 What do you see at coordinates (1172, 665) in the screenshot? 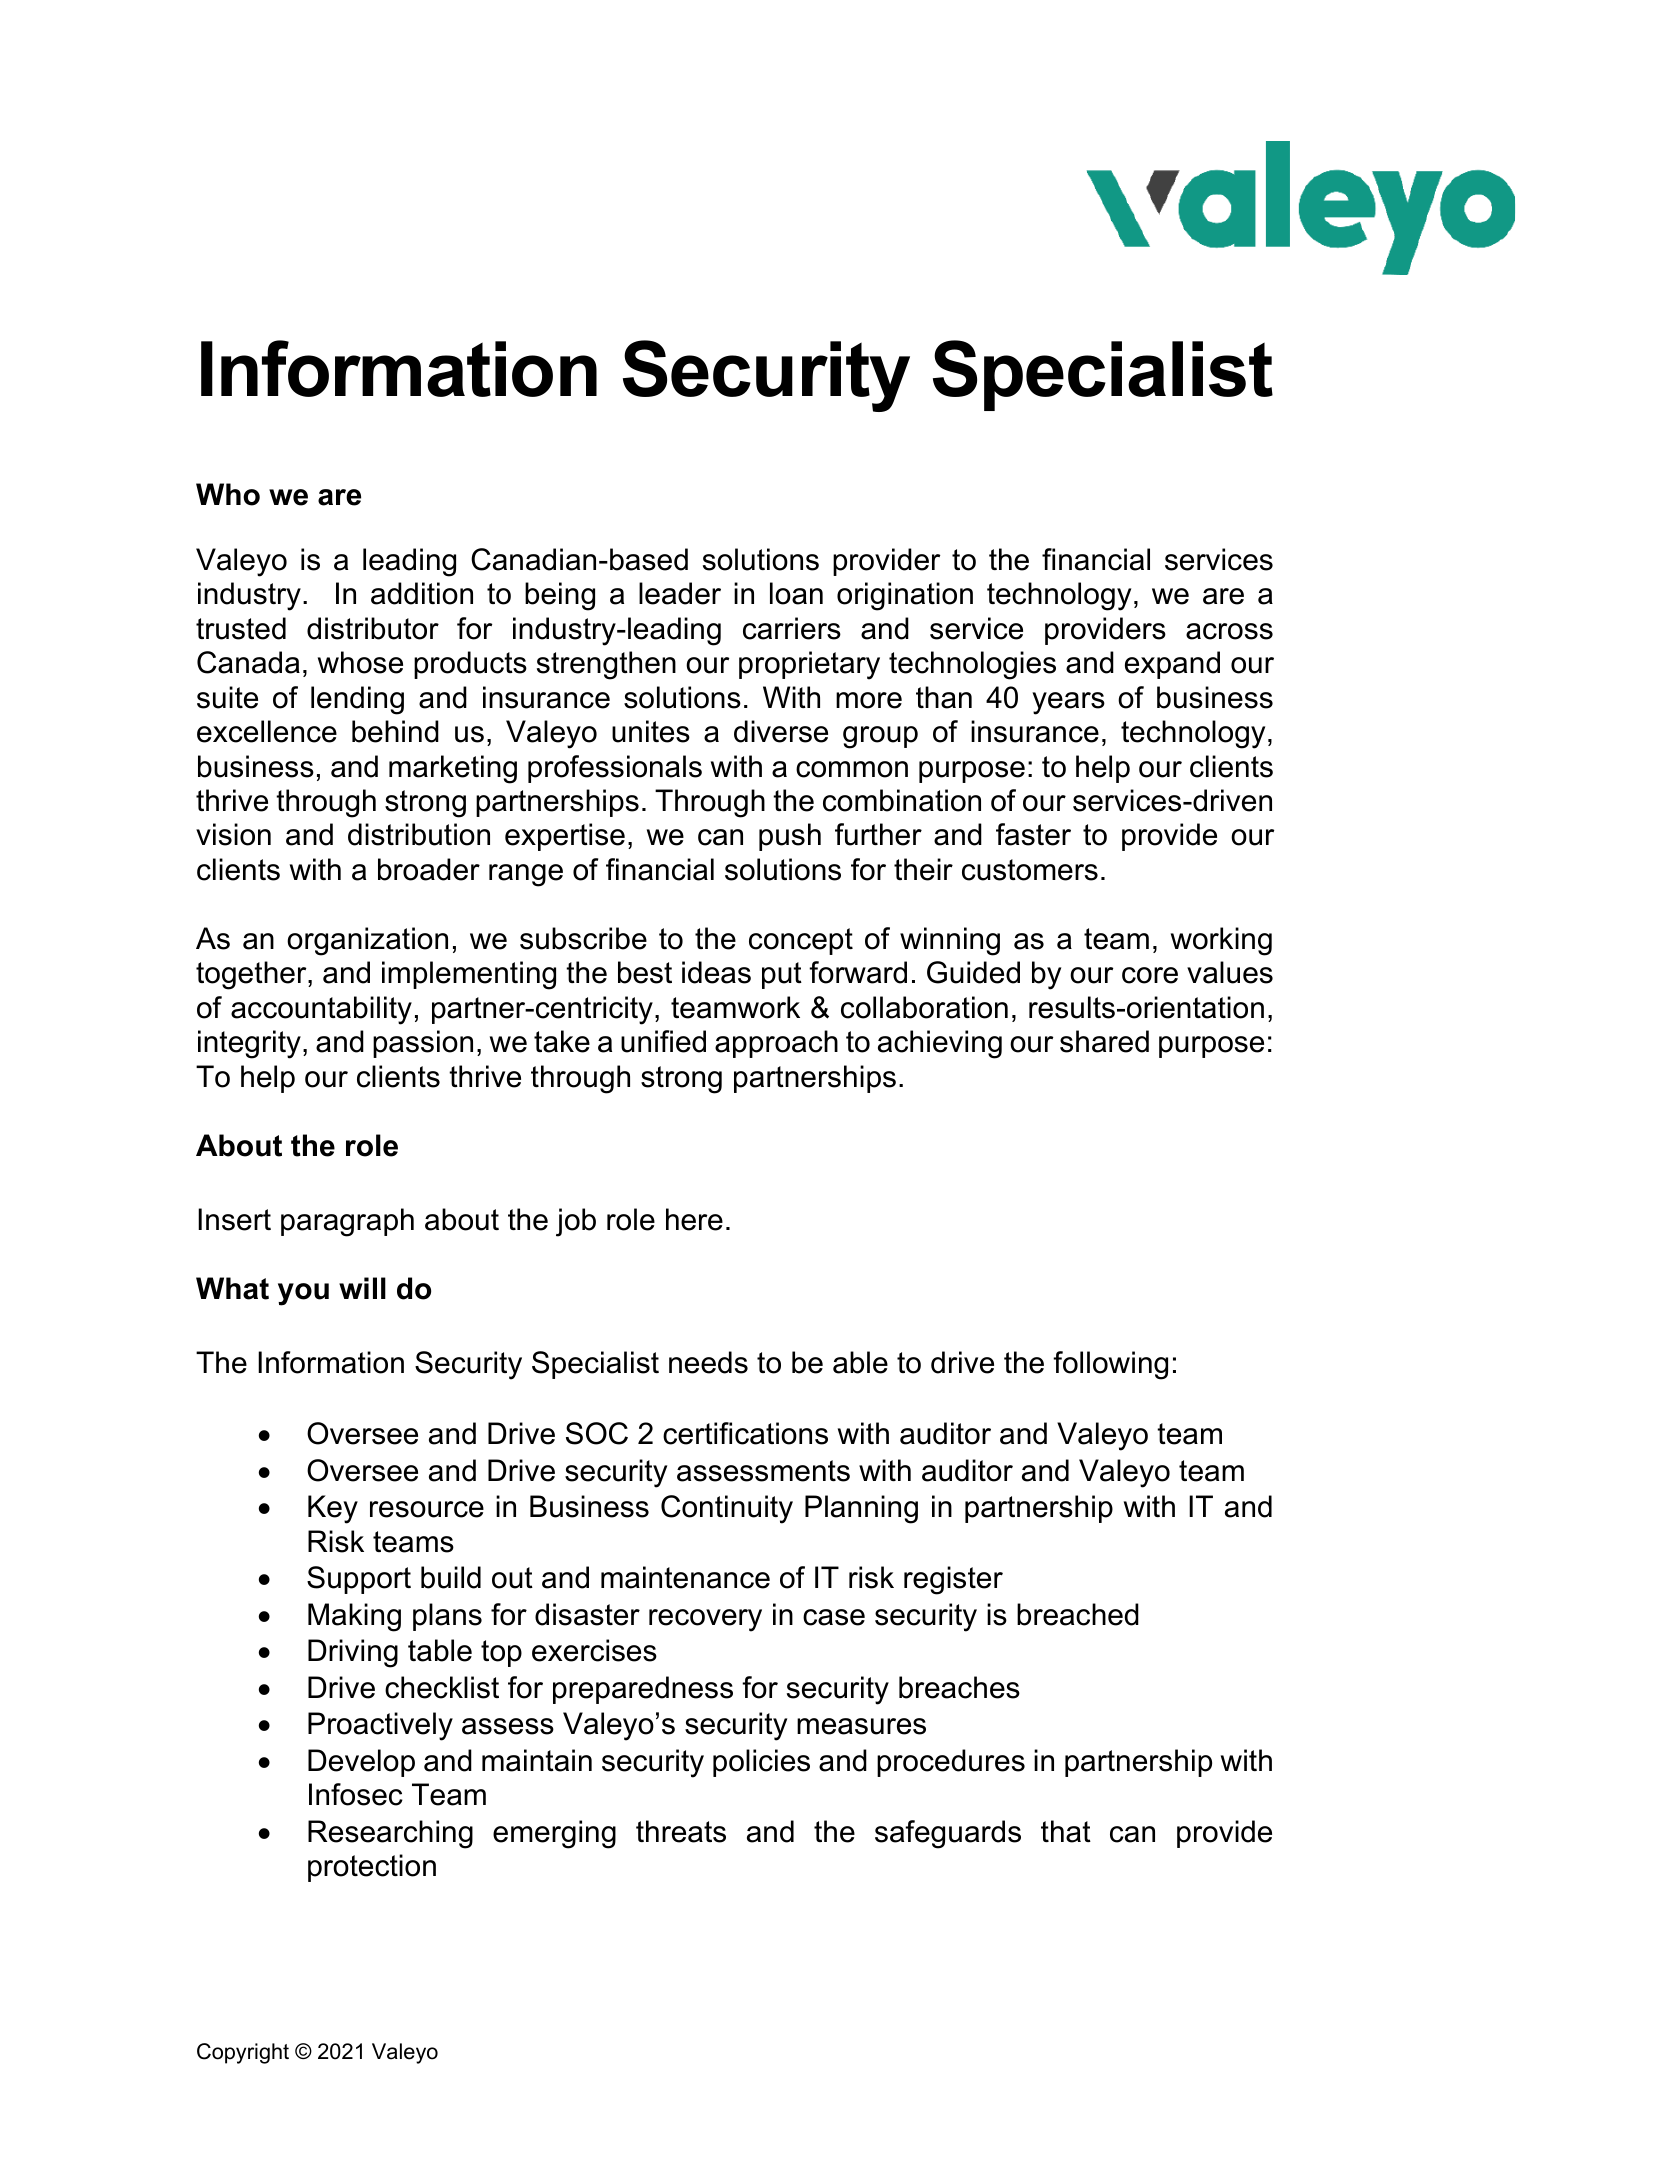
I see `expand` at bounding box center [1172, 665].
